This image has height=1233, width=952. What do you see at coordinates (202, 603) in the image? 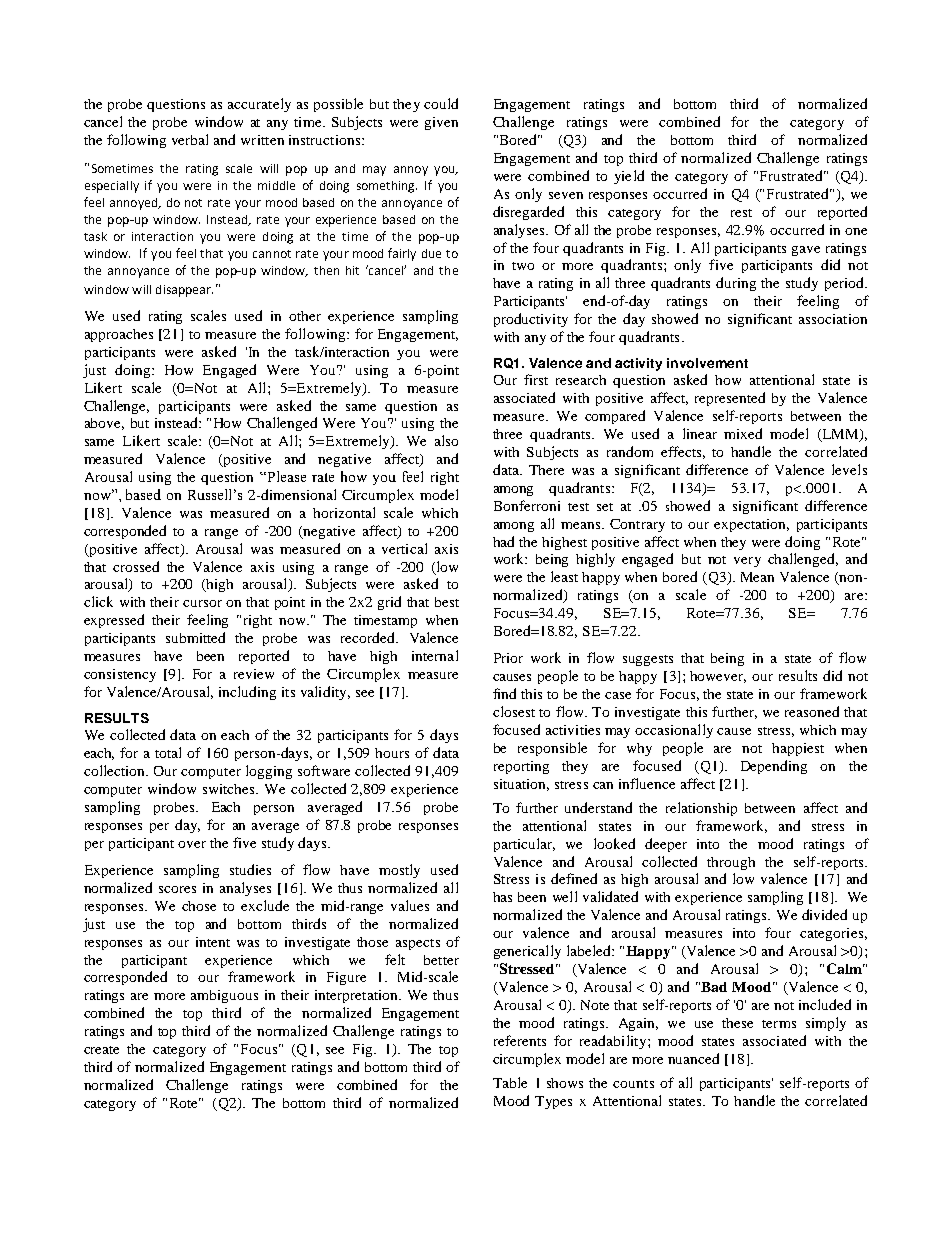
I see `cursor` at bounding box center [202, 603].
